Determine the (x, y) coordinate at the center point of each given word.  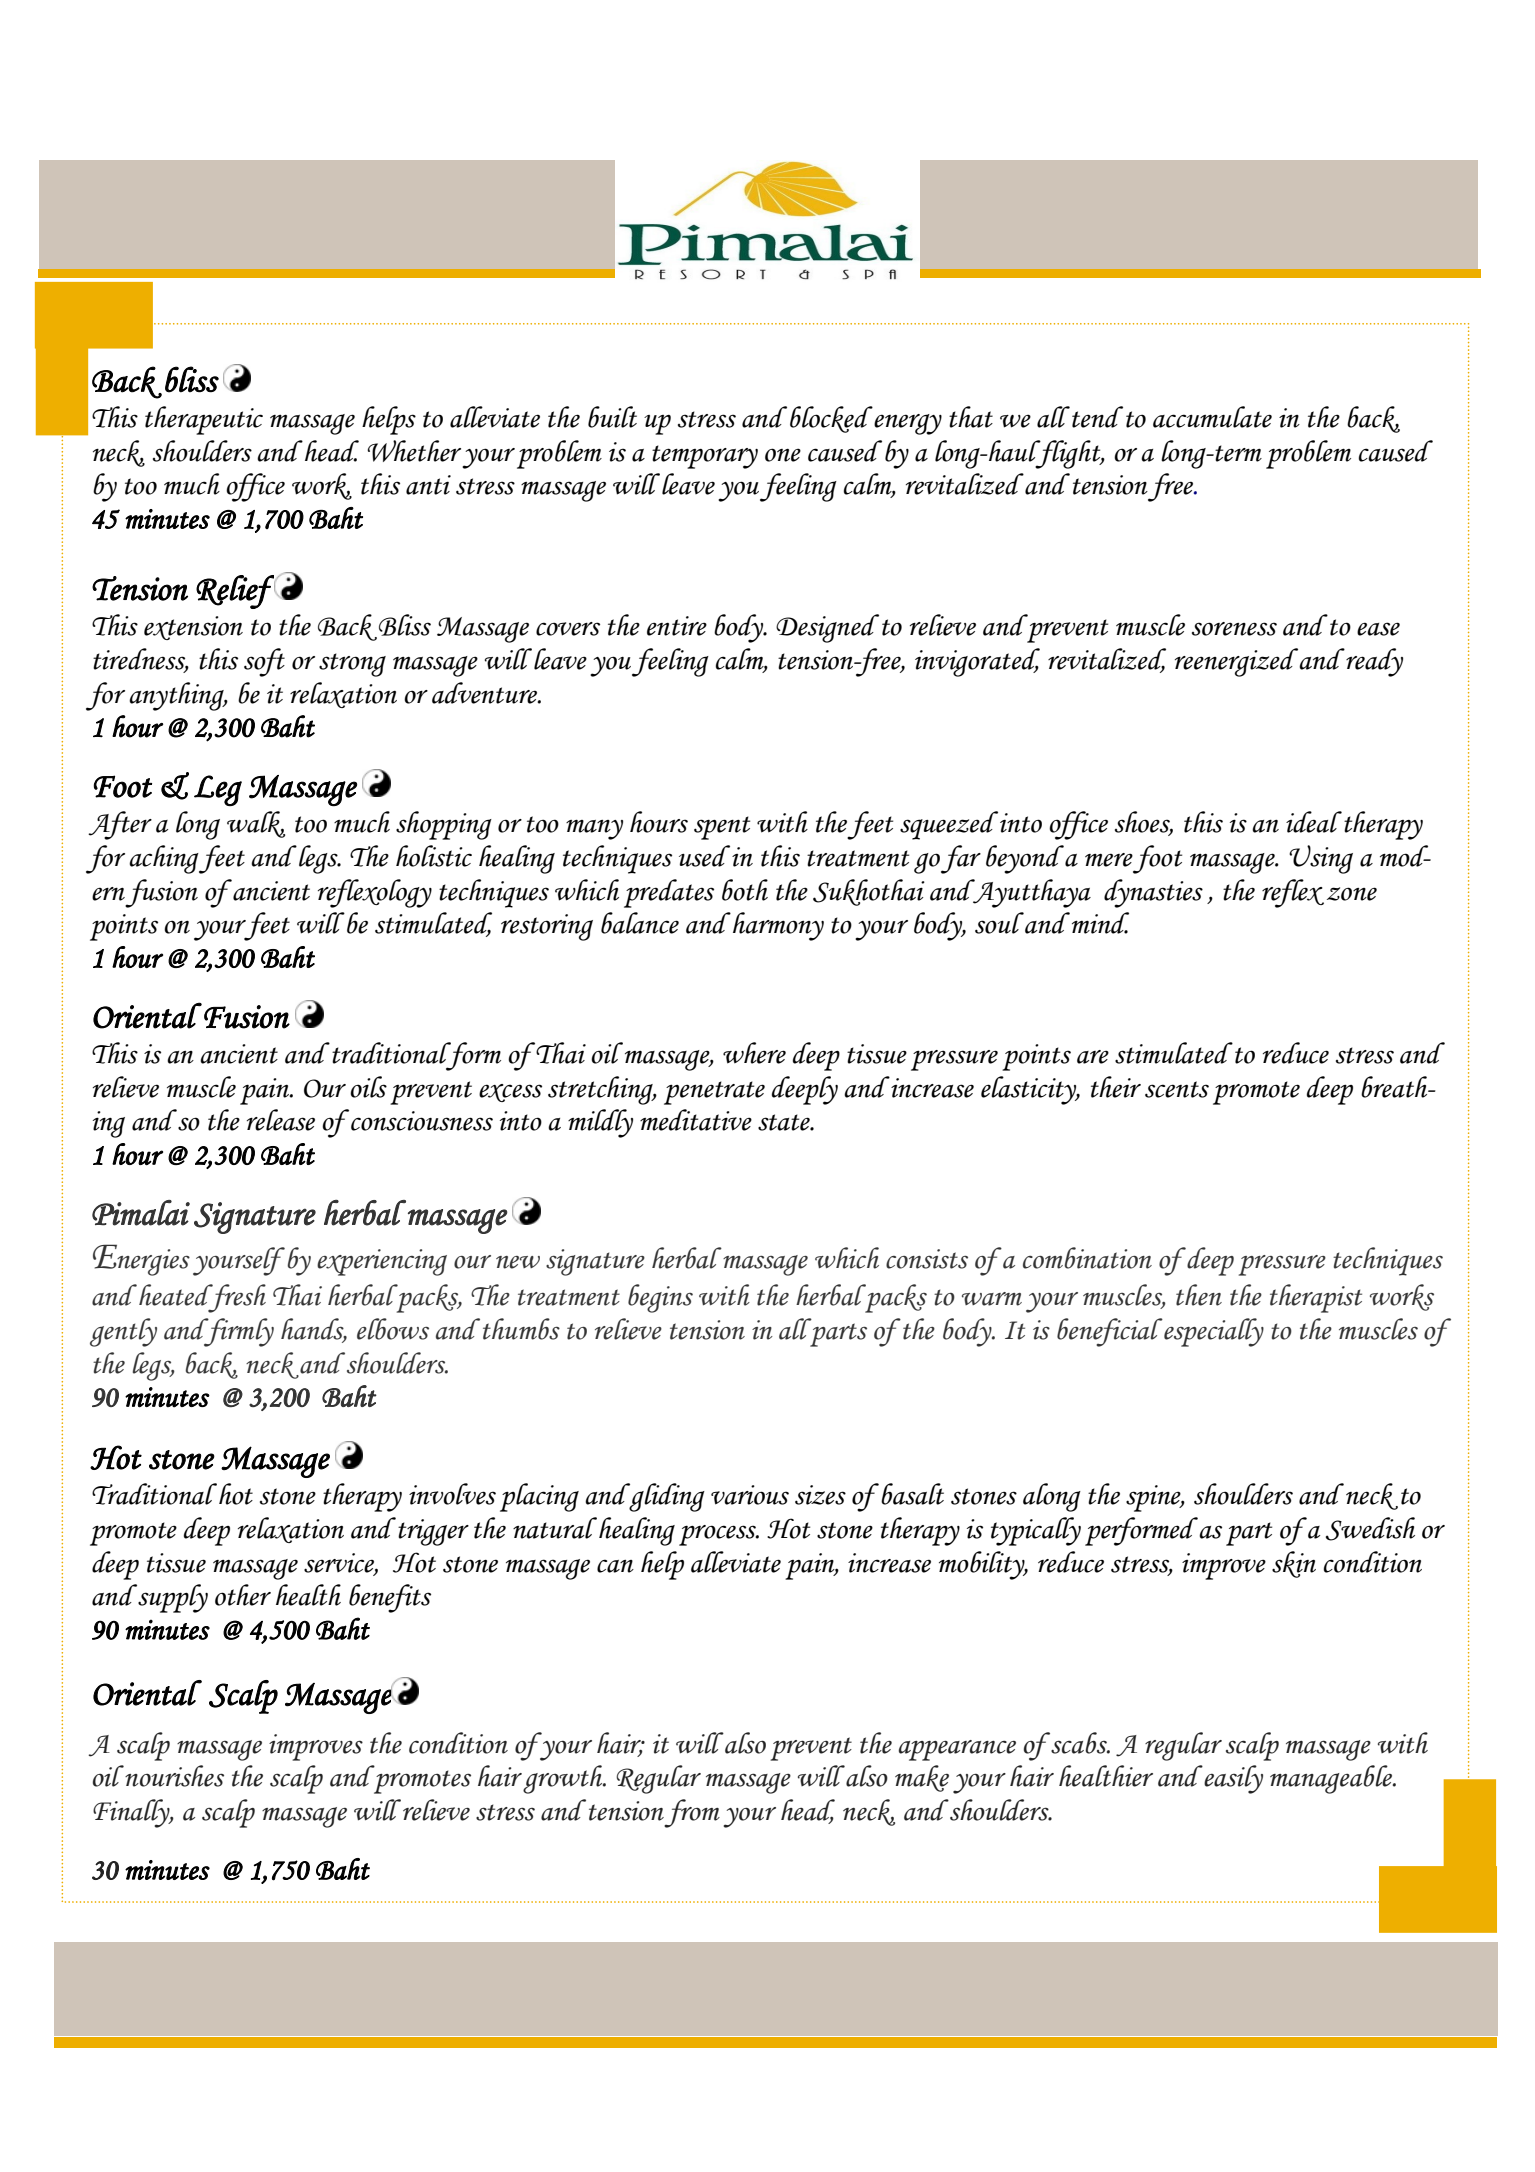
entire (677, 626)
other (243, 1595)
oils (368, 1087)
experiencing (382, 1262)
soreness (1234, 629)
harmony (778, 926)
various (750, 1495)
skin (1294, 1564)
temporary (705, 457)
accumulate (1212, 417)
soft (264, 662)
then (1199, 1295)
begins (660, 1298)
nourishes (173, 1776)
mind (1100, 923)
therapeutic (204, 420)
